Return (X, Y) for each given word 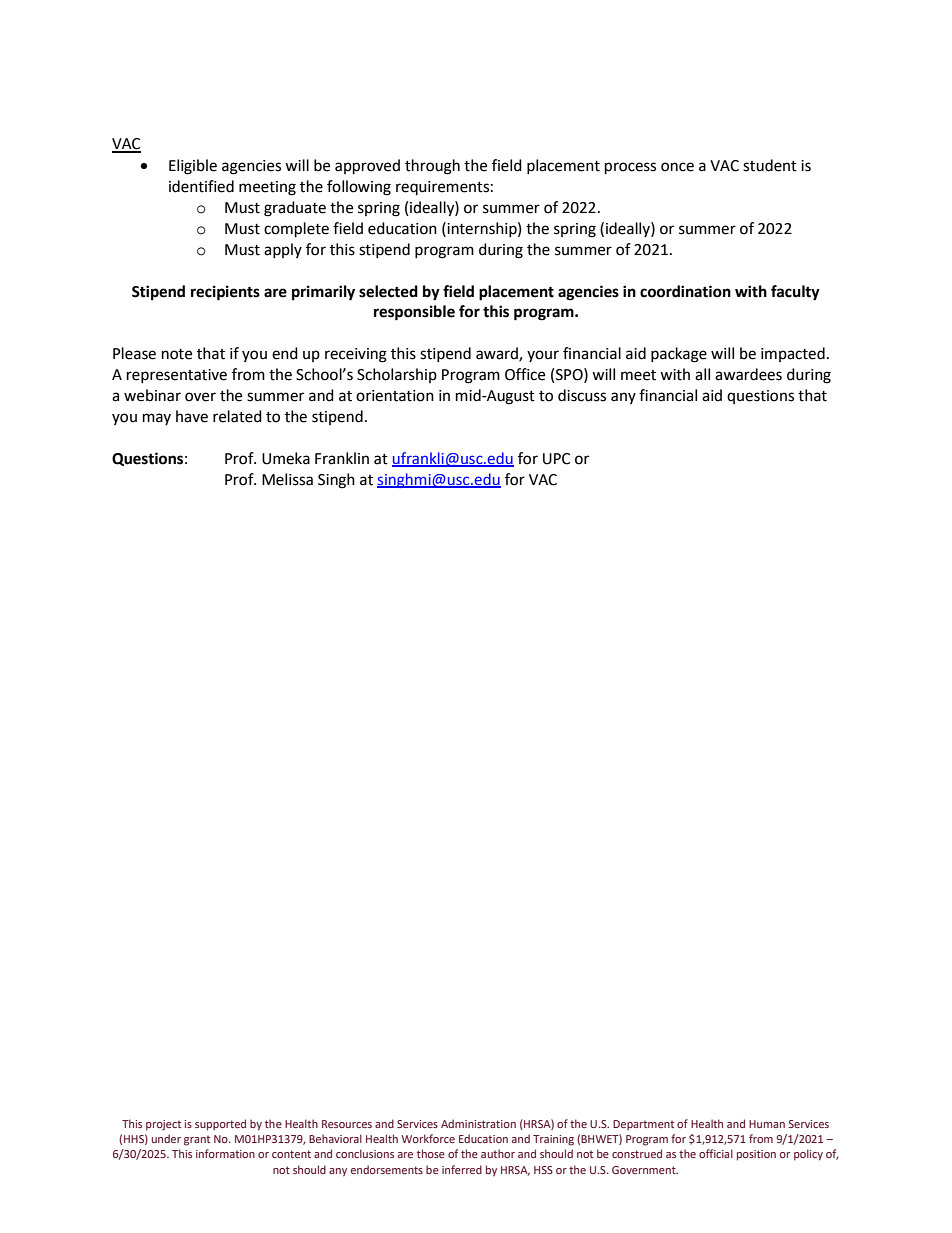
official (716, 1153)
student (770, 165)
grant (197, 1141)
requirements (442, 188)
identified (201, 186)
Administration (478, 1123)
